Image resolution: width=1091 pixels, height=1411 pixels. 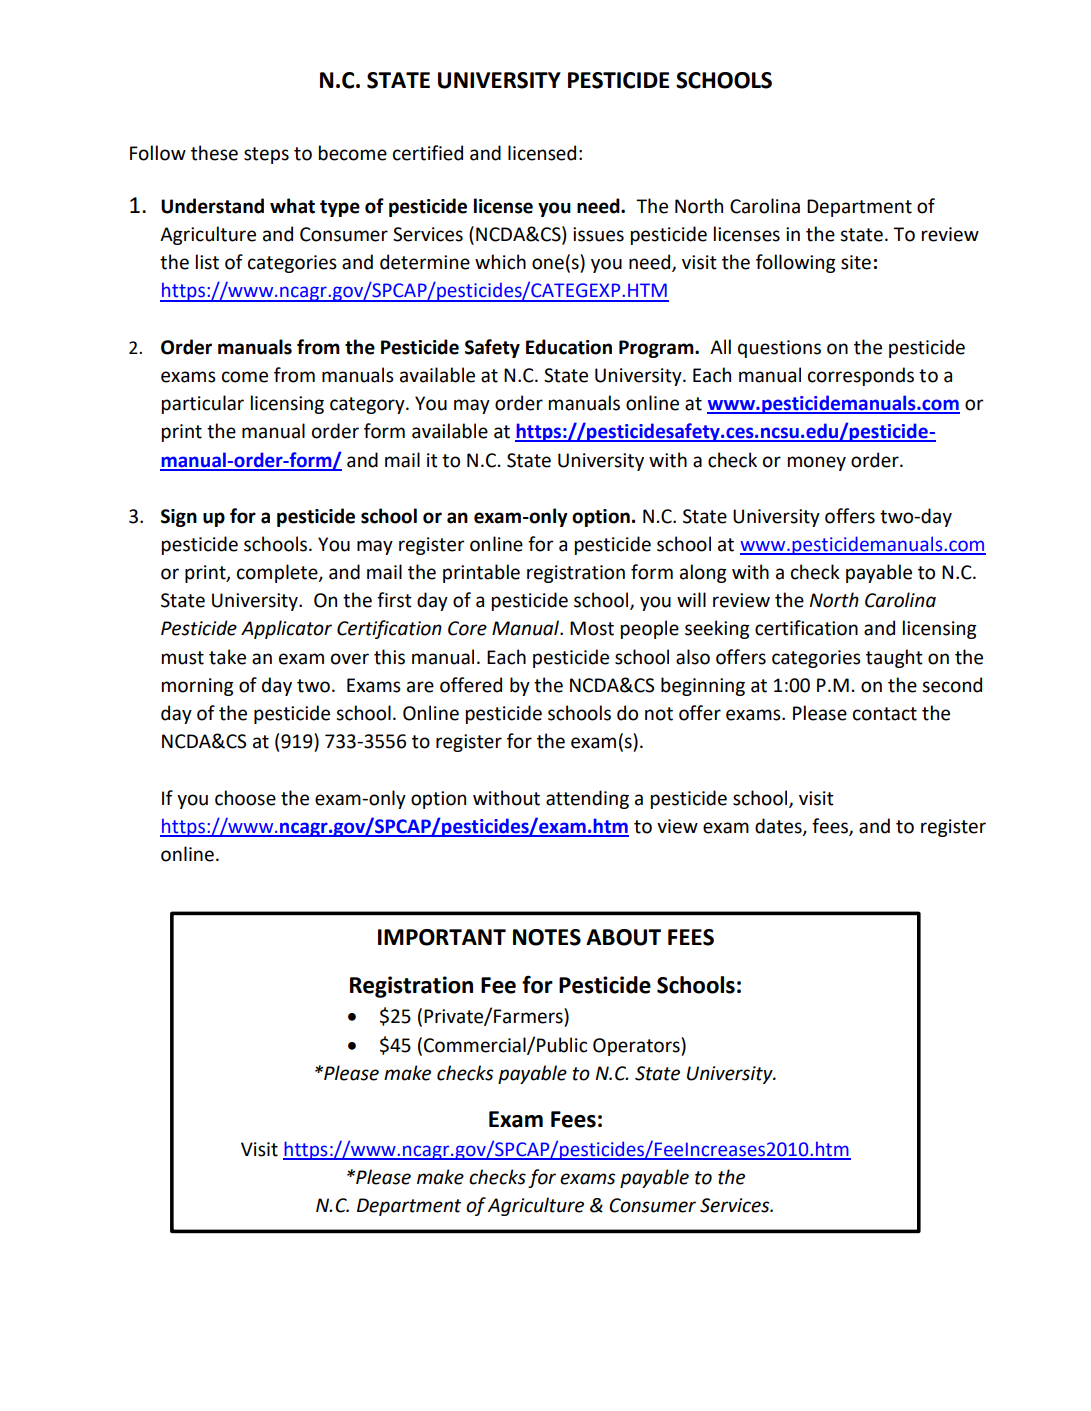 I want to click on IMPORTANT, so click(x=442, y=937).
